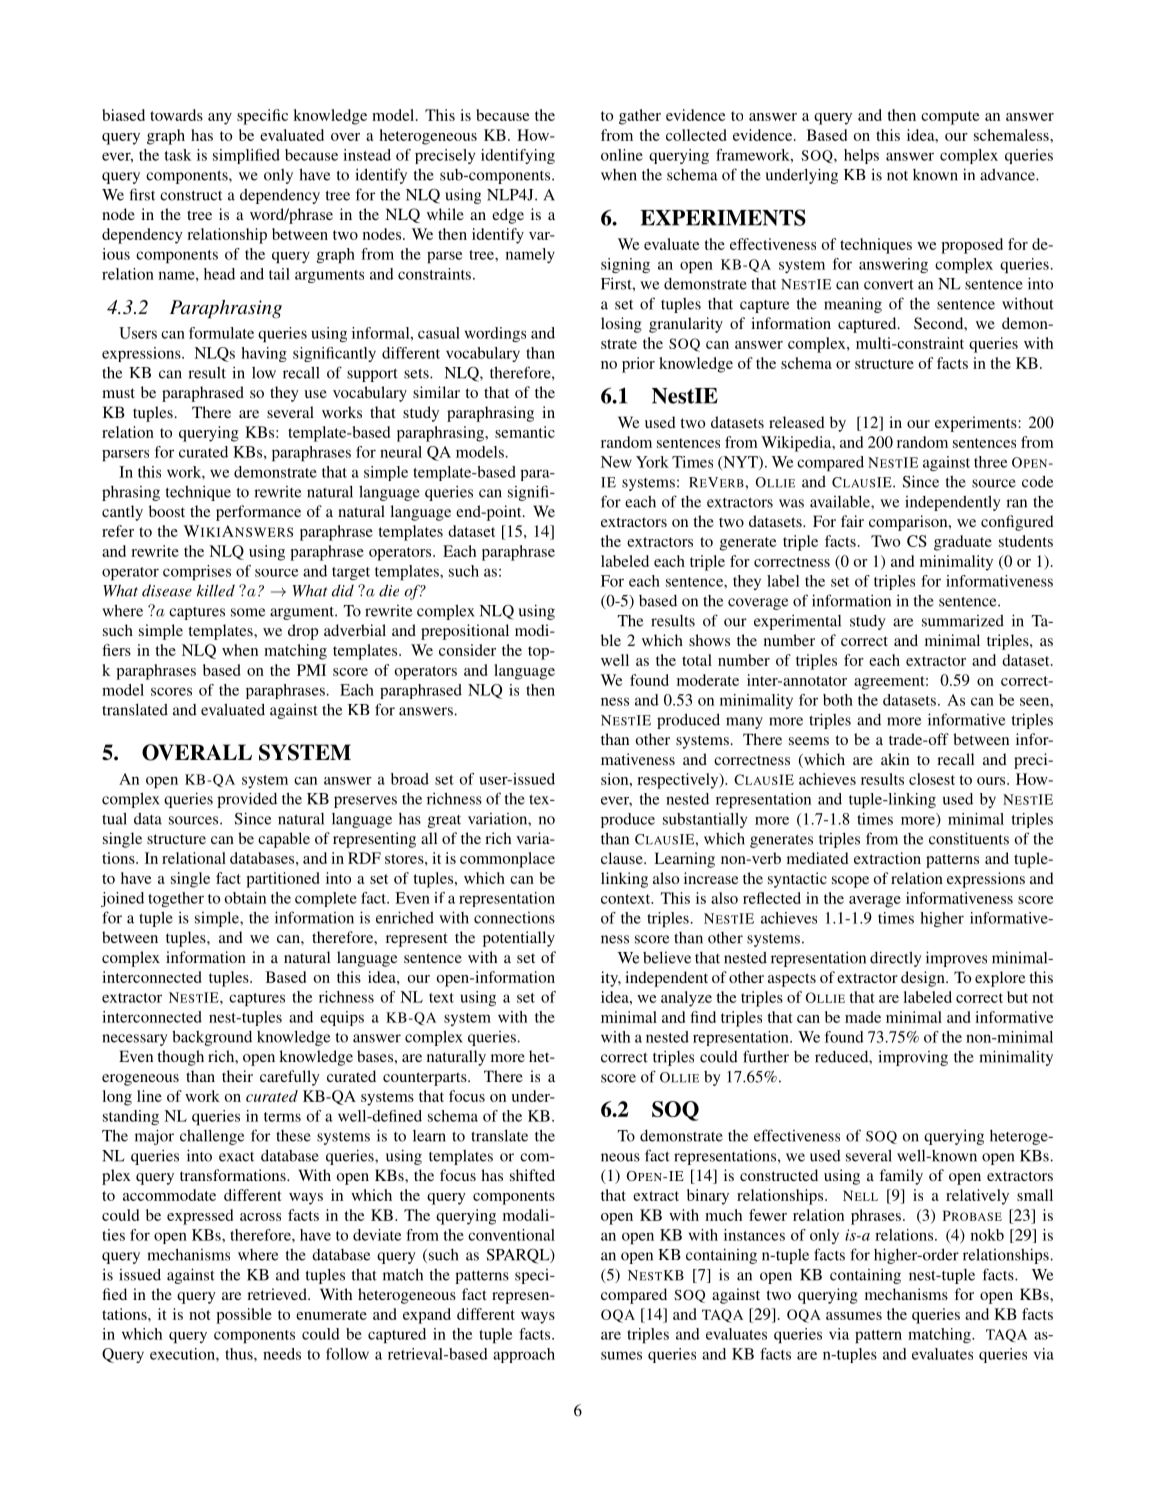 Image resolution: width=1160 pixels, height=1501 pixels. I want to click on task, so click(178, 155).
